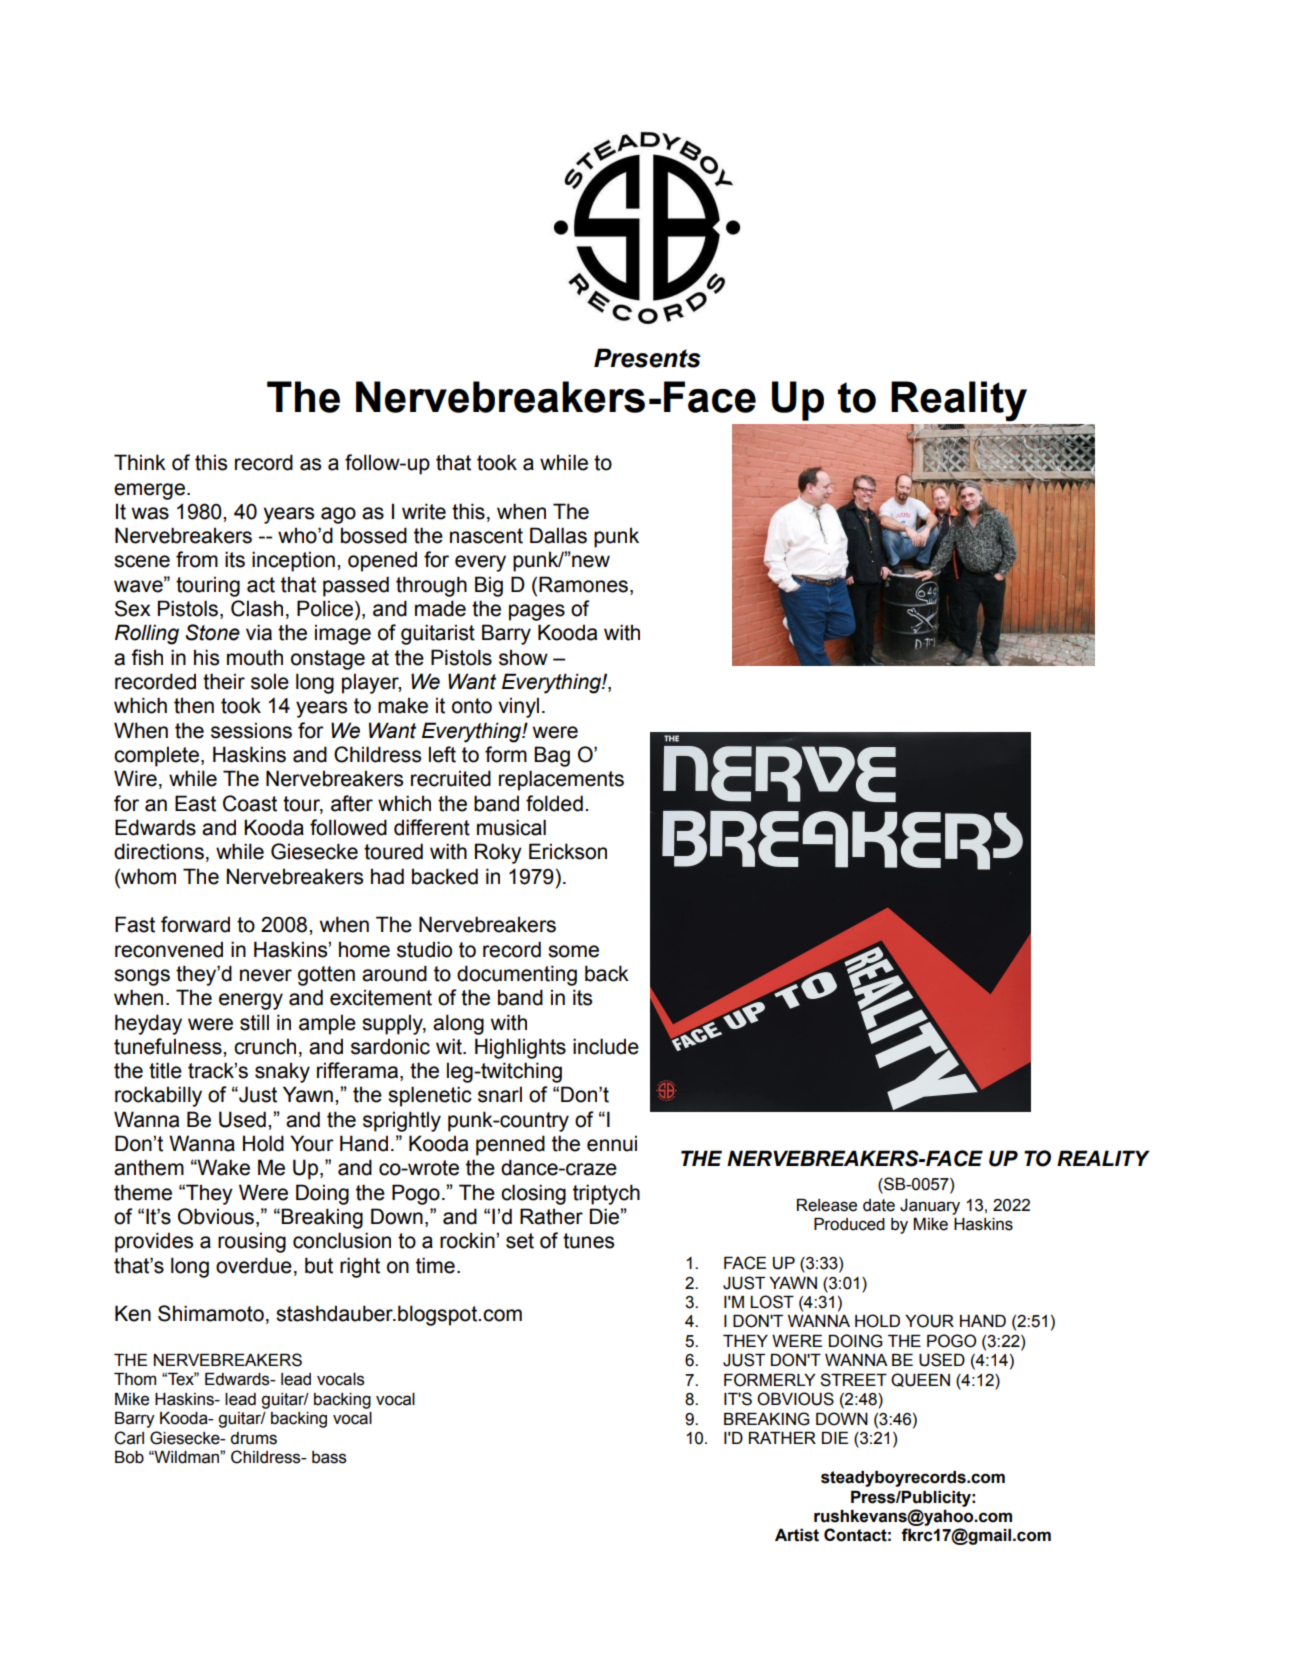 The image size is (1294, 1675). What do you see at coordinates (558, 535) in the document?
I see `Dallas` at bounding box center [558, 535].
